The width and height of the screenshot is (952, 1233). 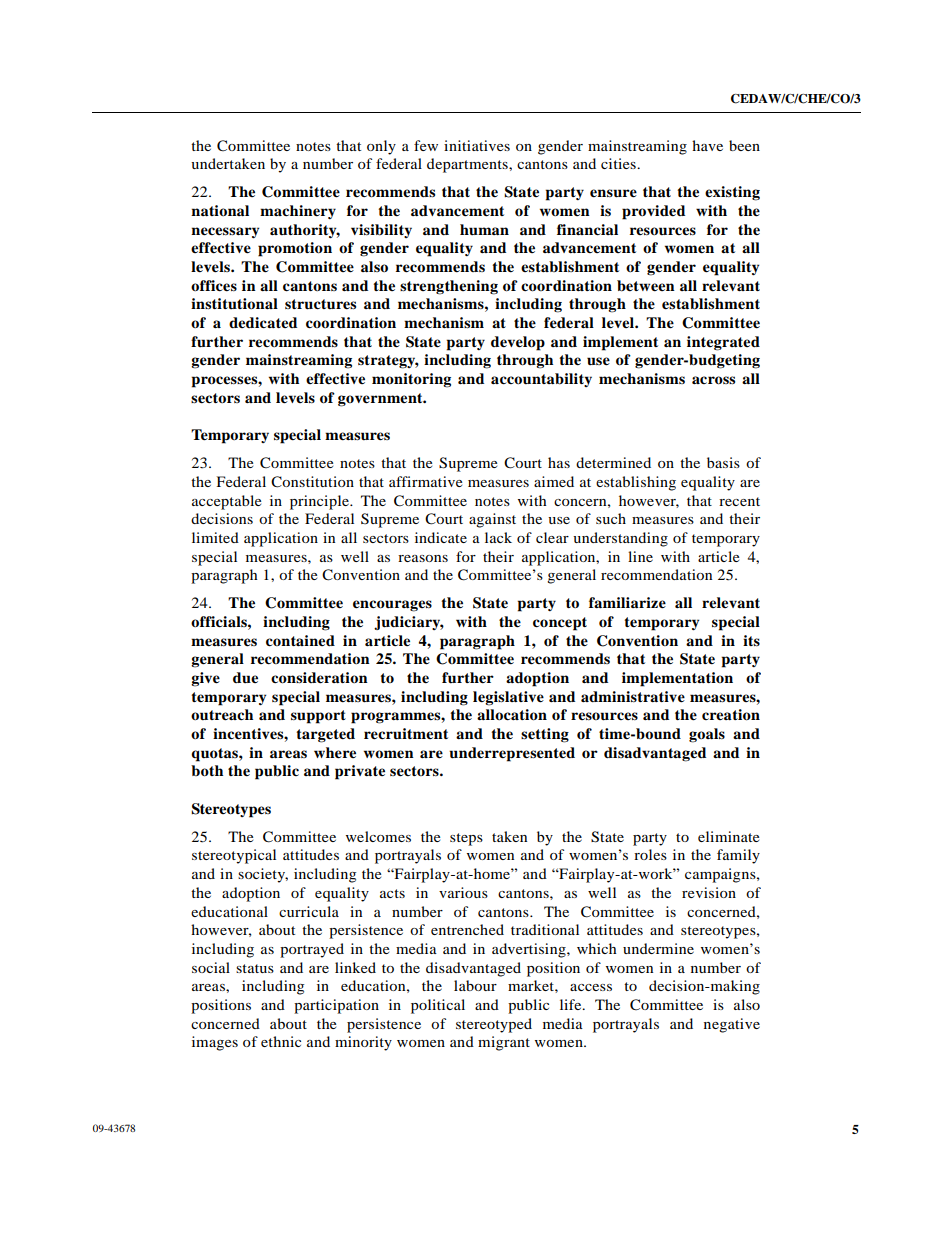 I want to click on departments, so click(x=468, y=165).
